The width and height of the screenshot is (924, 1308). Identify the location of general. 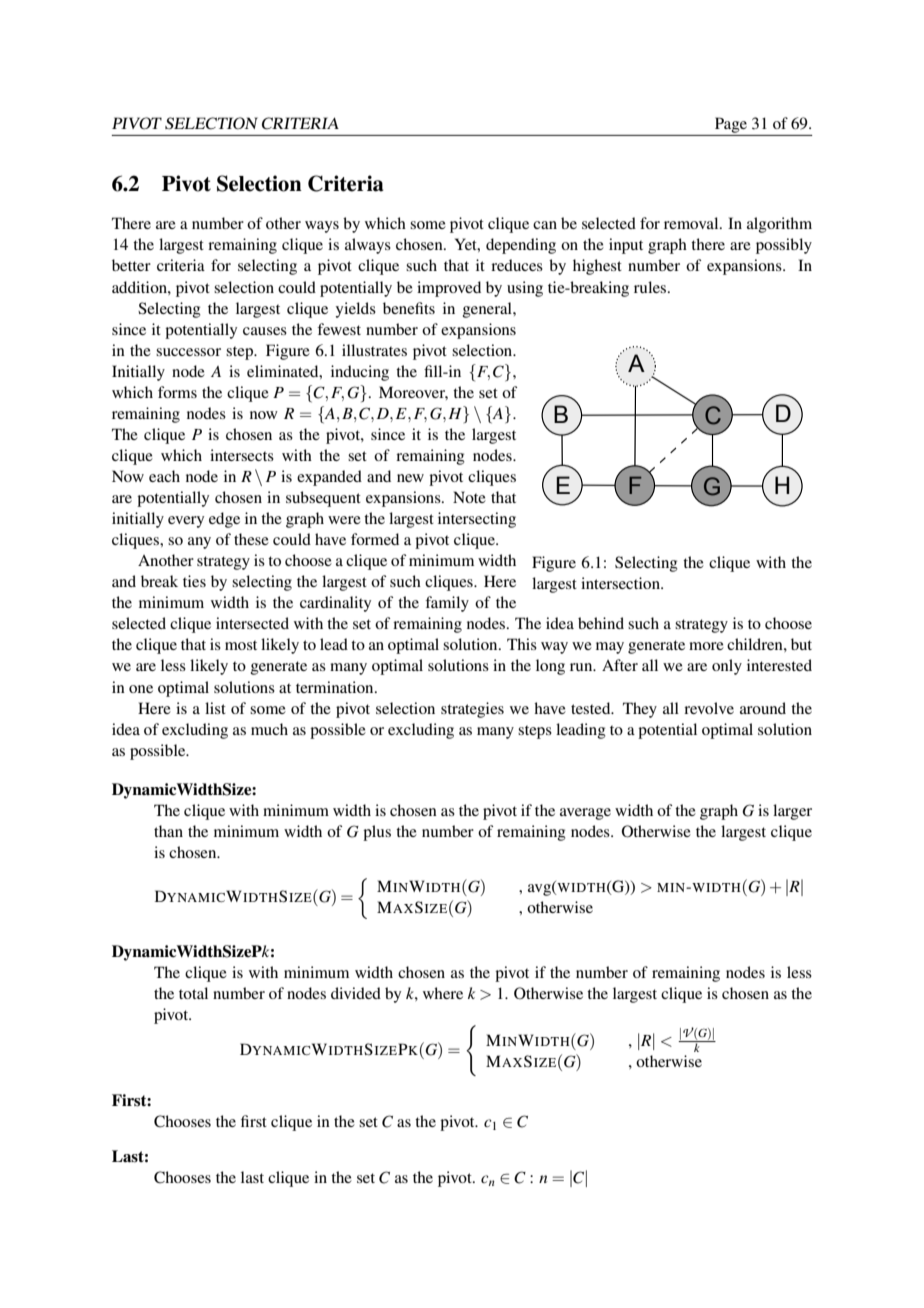
(488, 310).
